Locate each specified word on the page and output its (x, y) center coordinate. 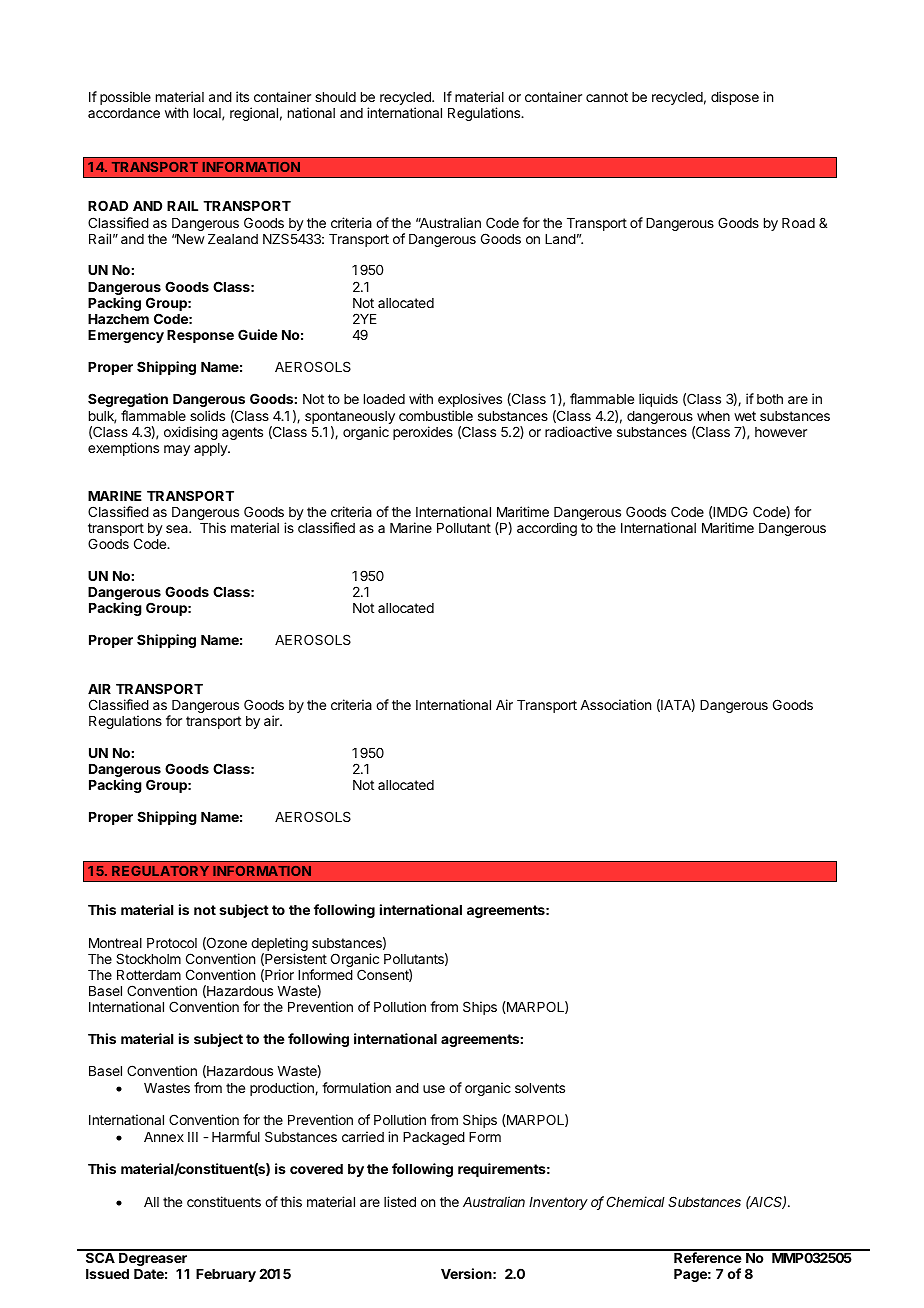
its (242, 96)
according (547, 529)
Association (615, 704)
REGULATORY (160, 871)
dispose (735, 98)
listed (400, 1201)
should (335, 97)
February (226, 1275)
